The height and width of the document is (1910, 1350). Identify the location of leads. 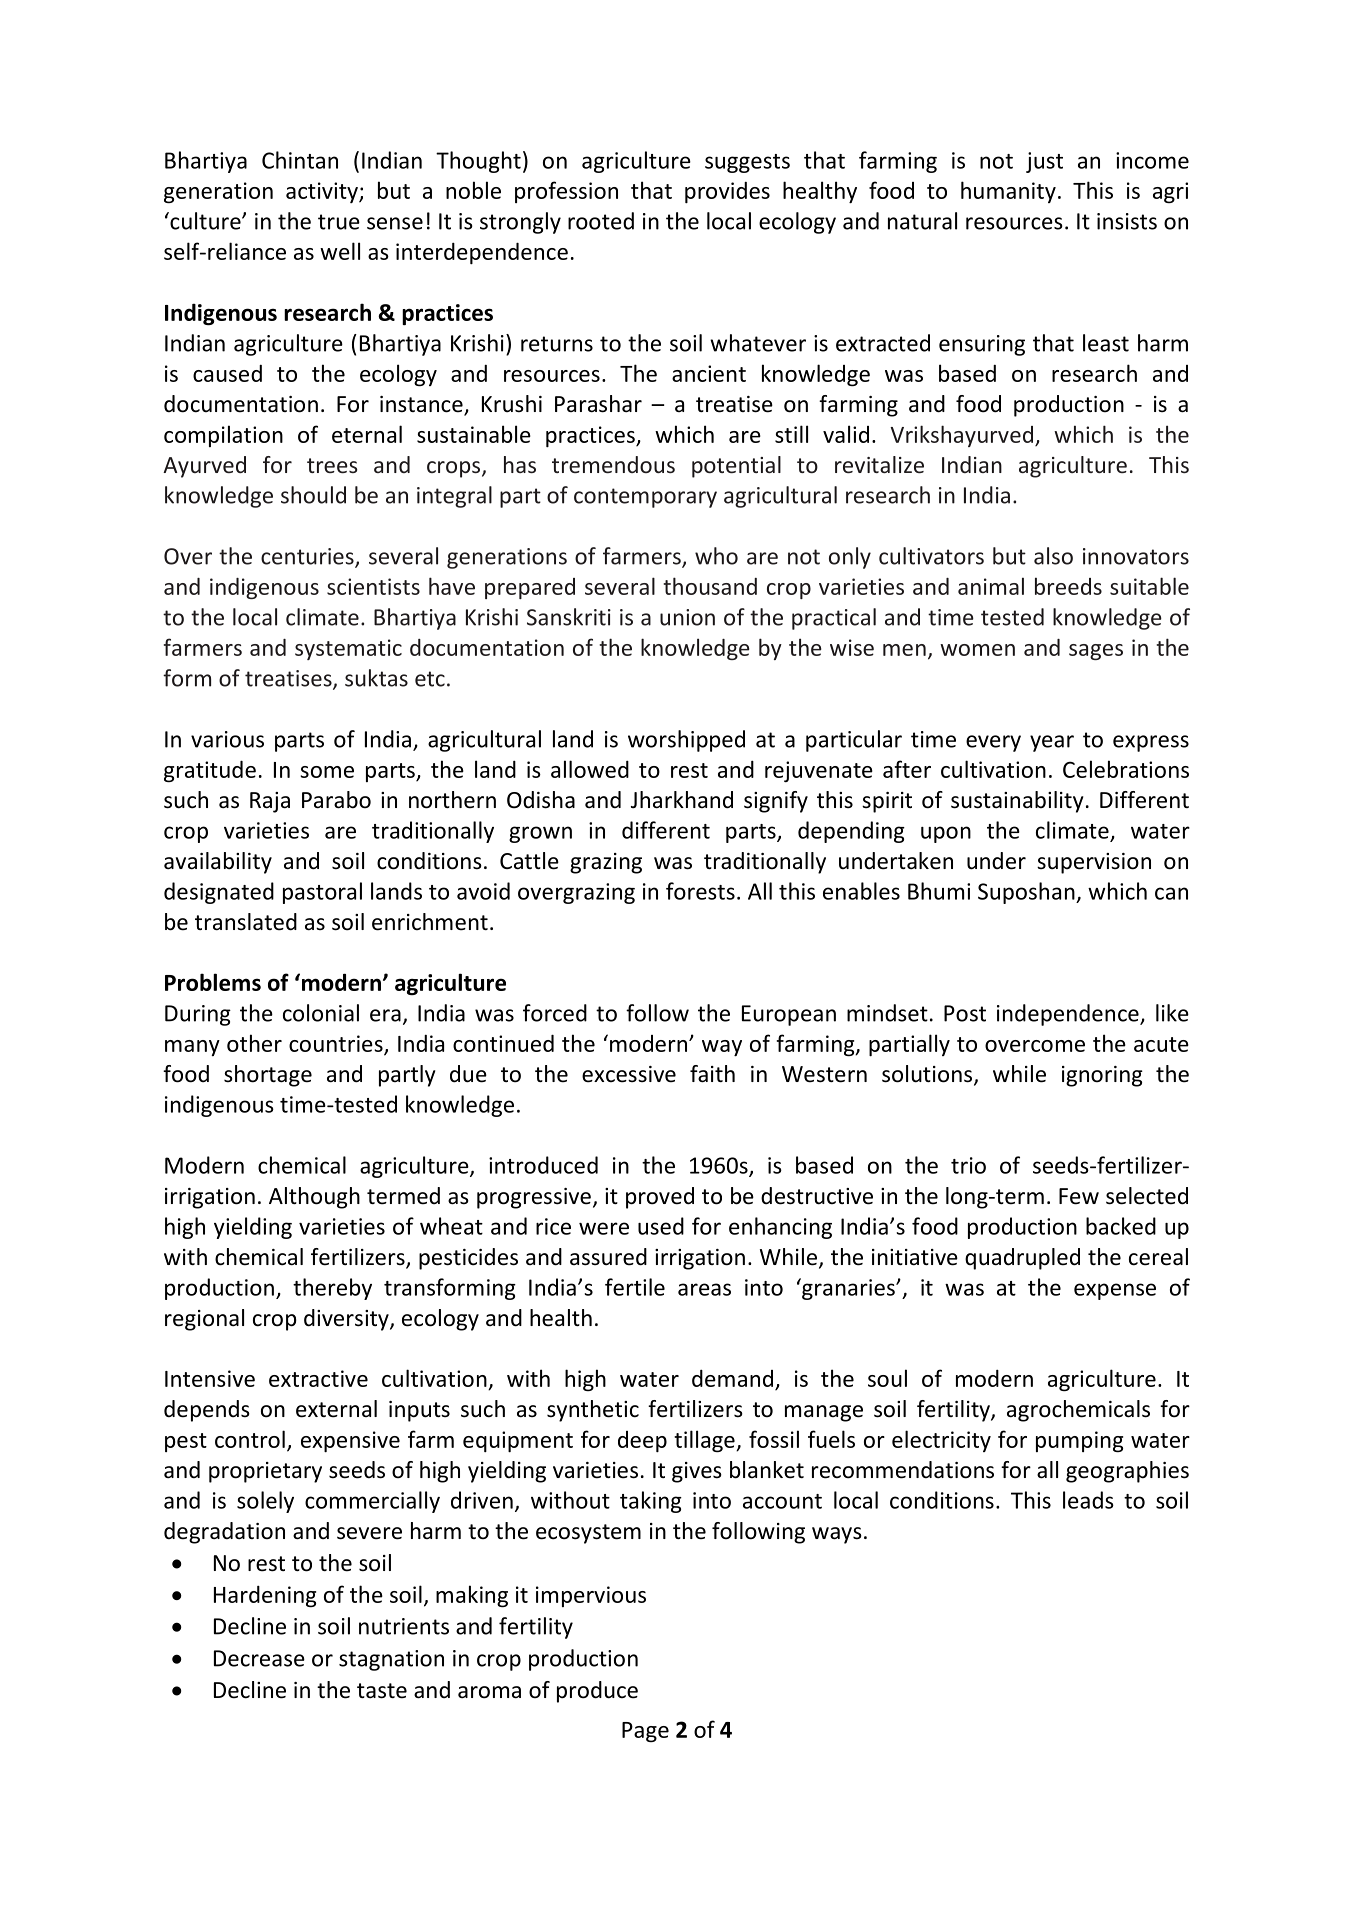
(1088, 1500).
